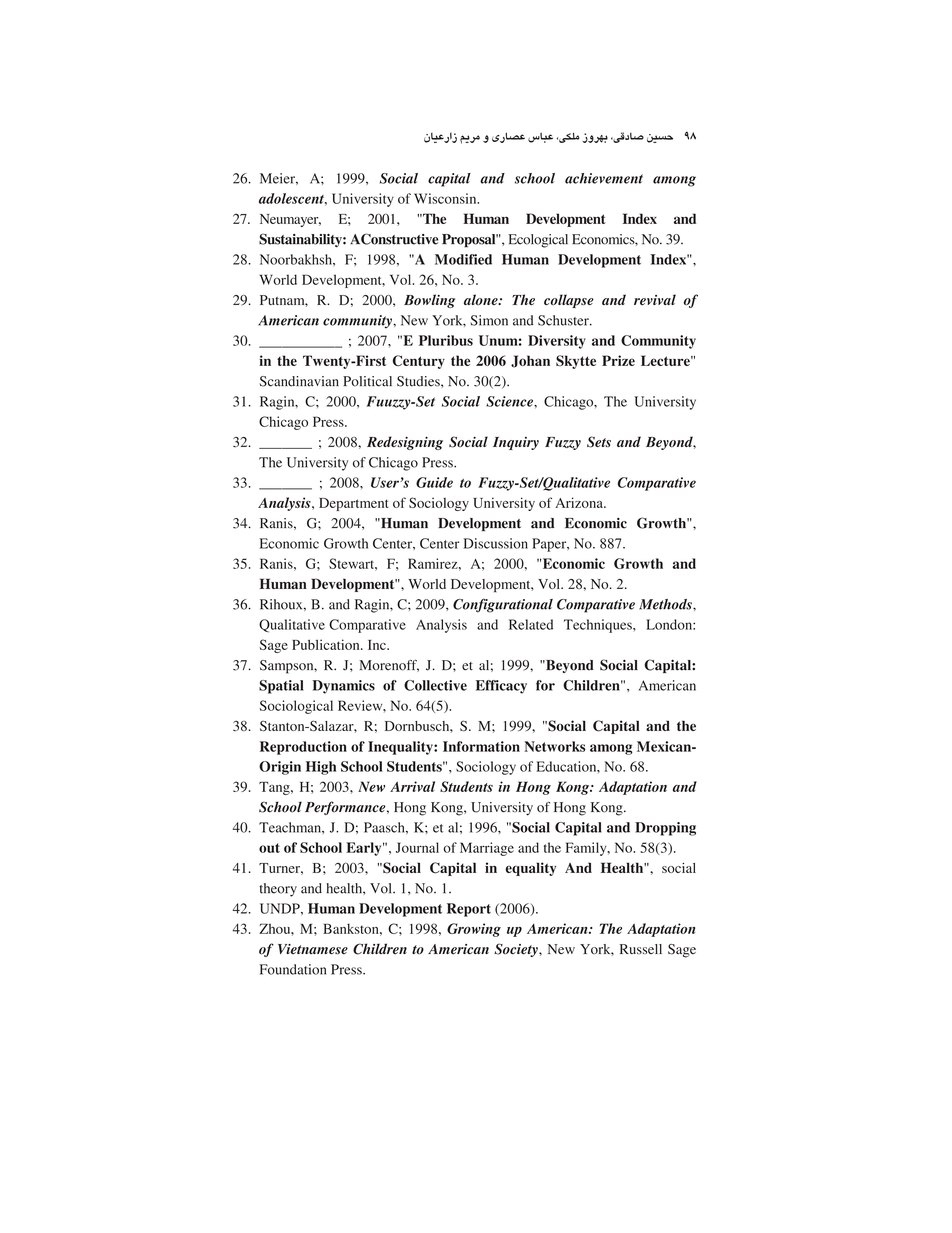 The height and width of the screenshot is (1233, 952). Describe the element at coordinates (481, 746) in the screenshot. I see `Information` at that location.
